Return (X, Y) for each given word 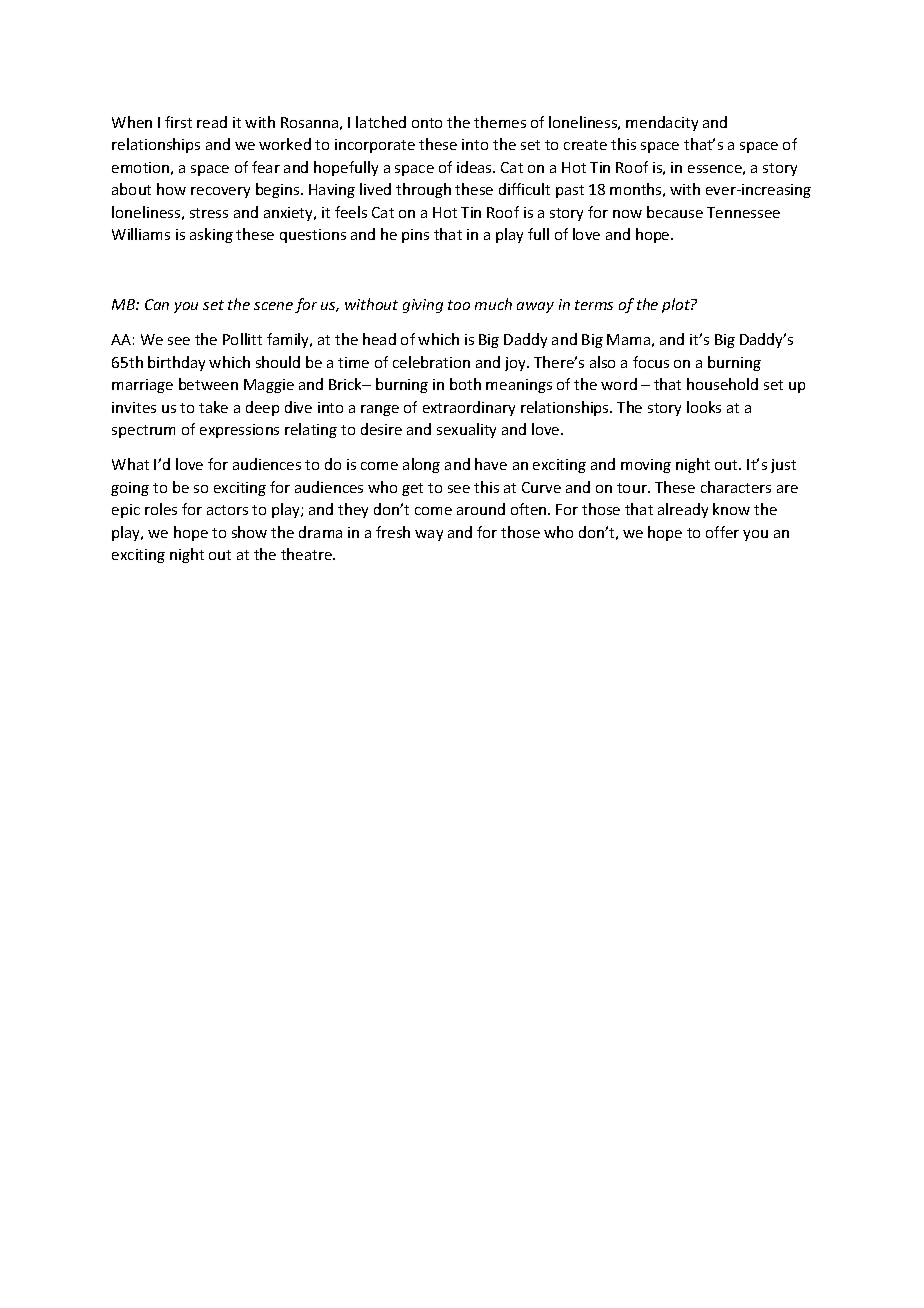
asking (211, 235)
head (379, 339)
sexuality (466, 430)
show (249, 532)
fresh (393, 532)
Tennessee (743, 212)
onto (427, 123)
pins (415, 236)
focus (651, 362)
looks (704, 407)
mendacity (662, 123)
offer (722, 532)
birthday (176, 363)
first (178, 122)
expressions (239, 431)
